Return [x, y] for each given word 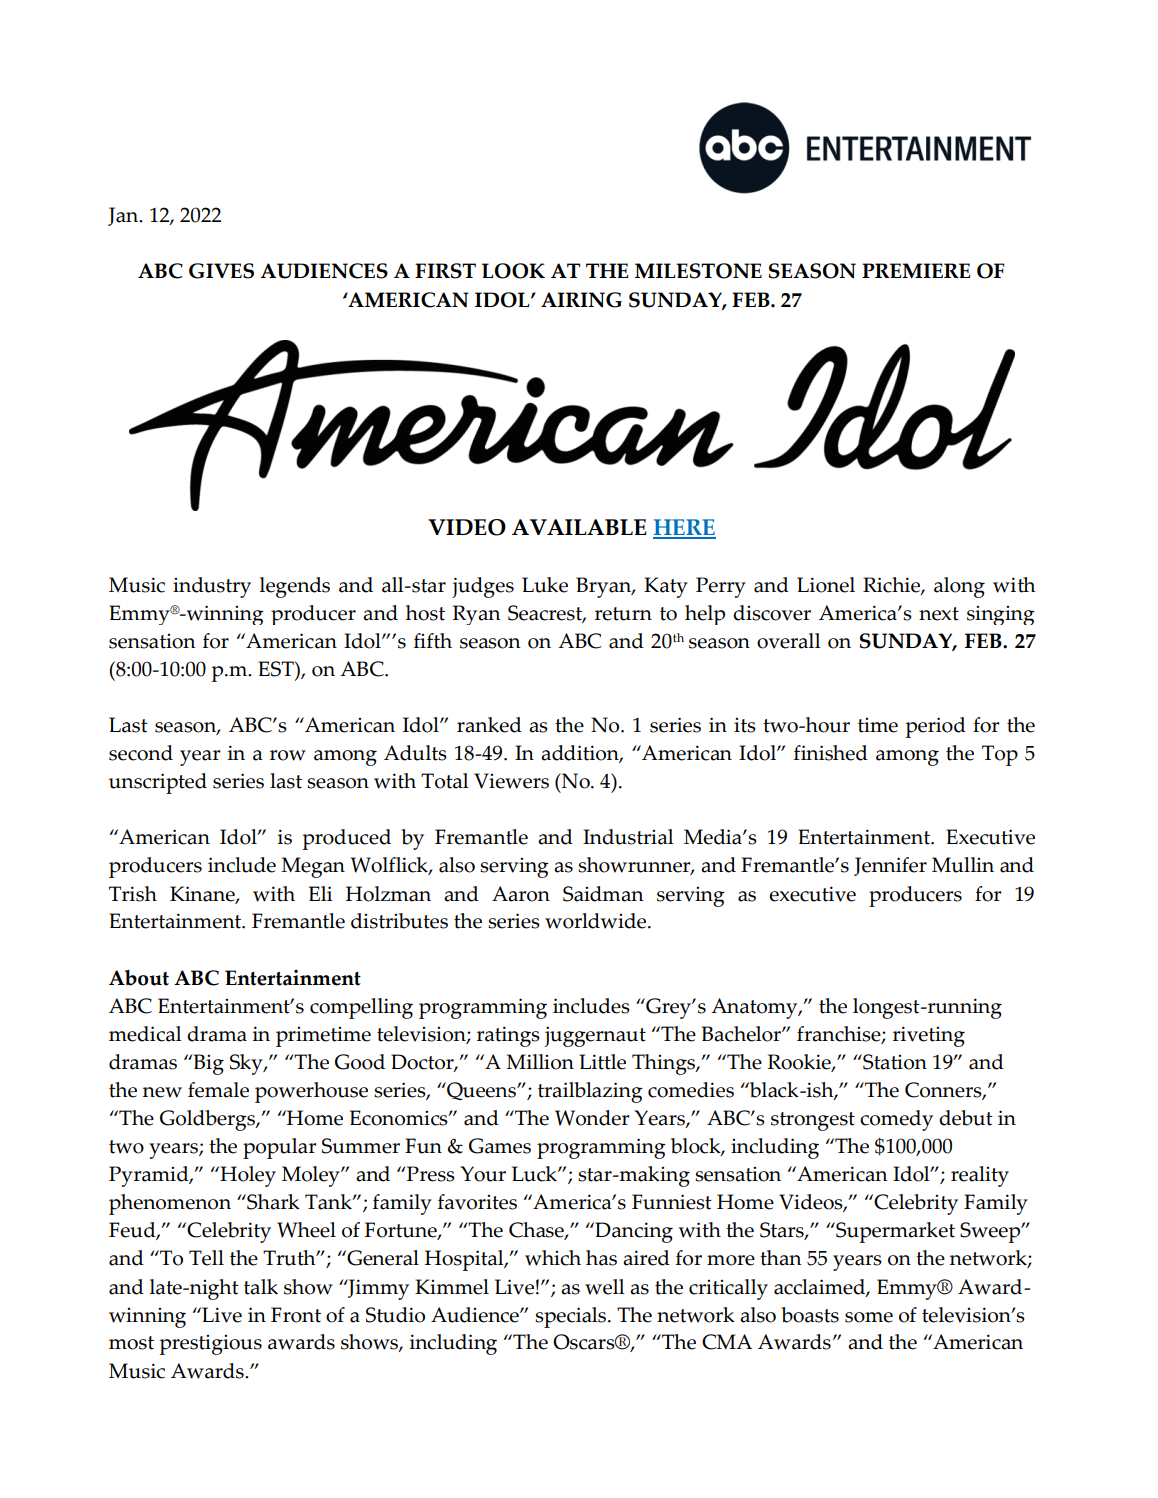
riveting [929, 1036]
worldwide [597, 921]
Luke [545, 585]
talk [261, 1287]
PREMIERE [916, 271]
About [139, 978]
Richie [892, 586]
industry [212, 587]
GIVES [221, 271]
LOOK [513, 271]
